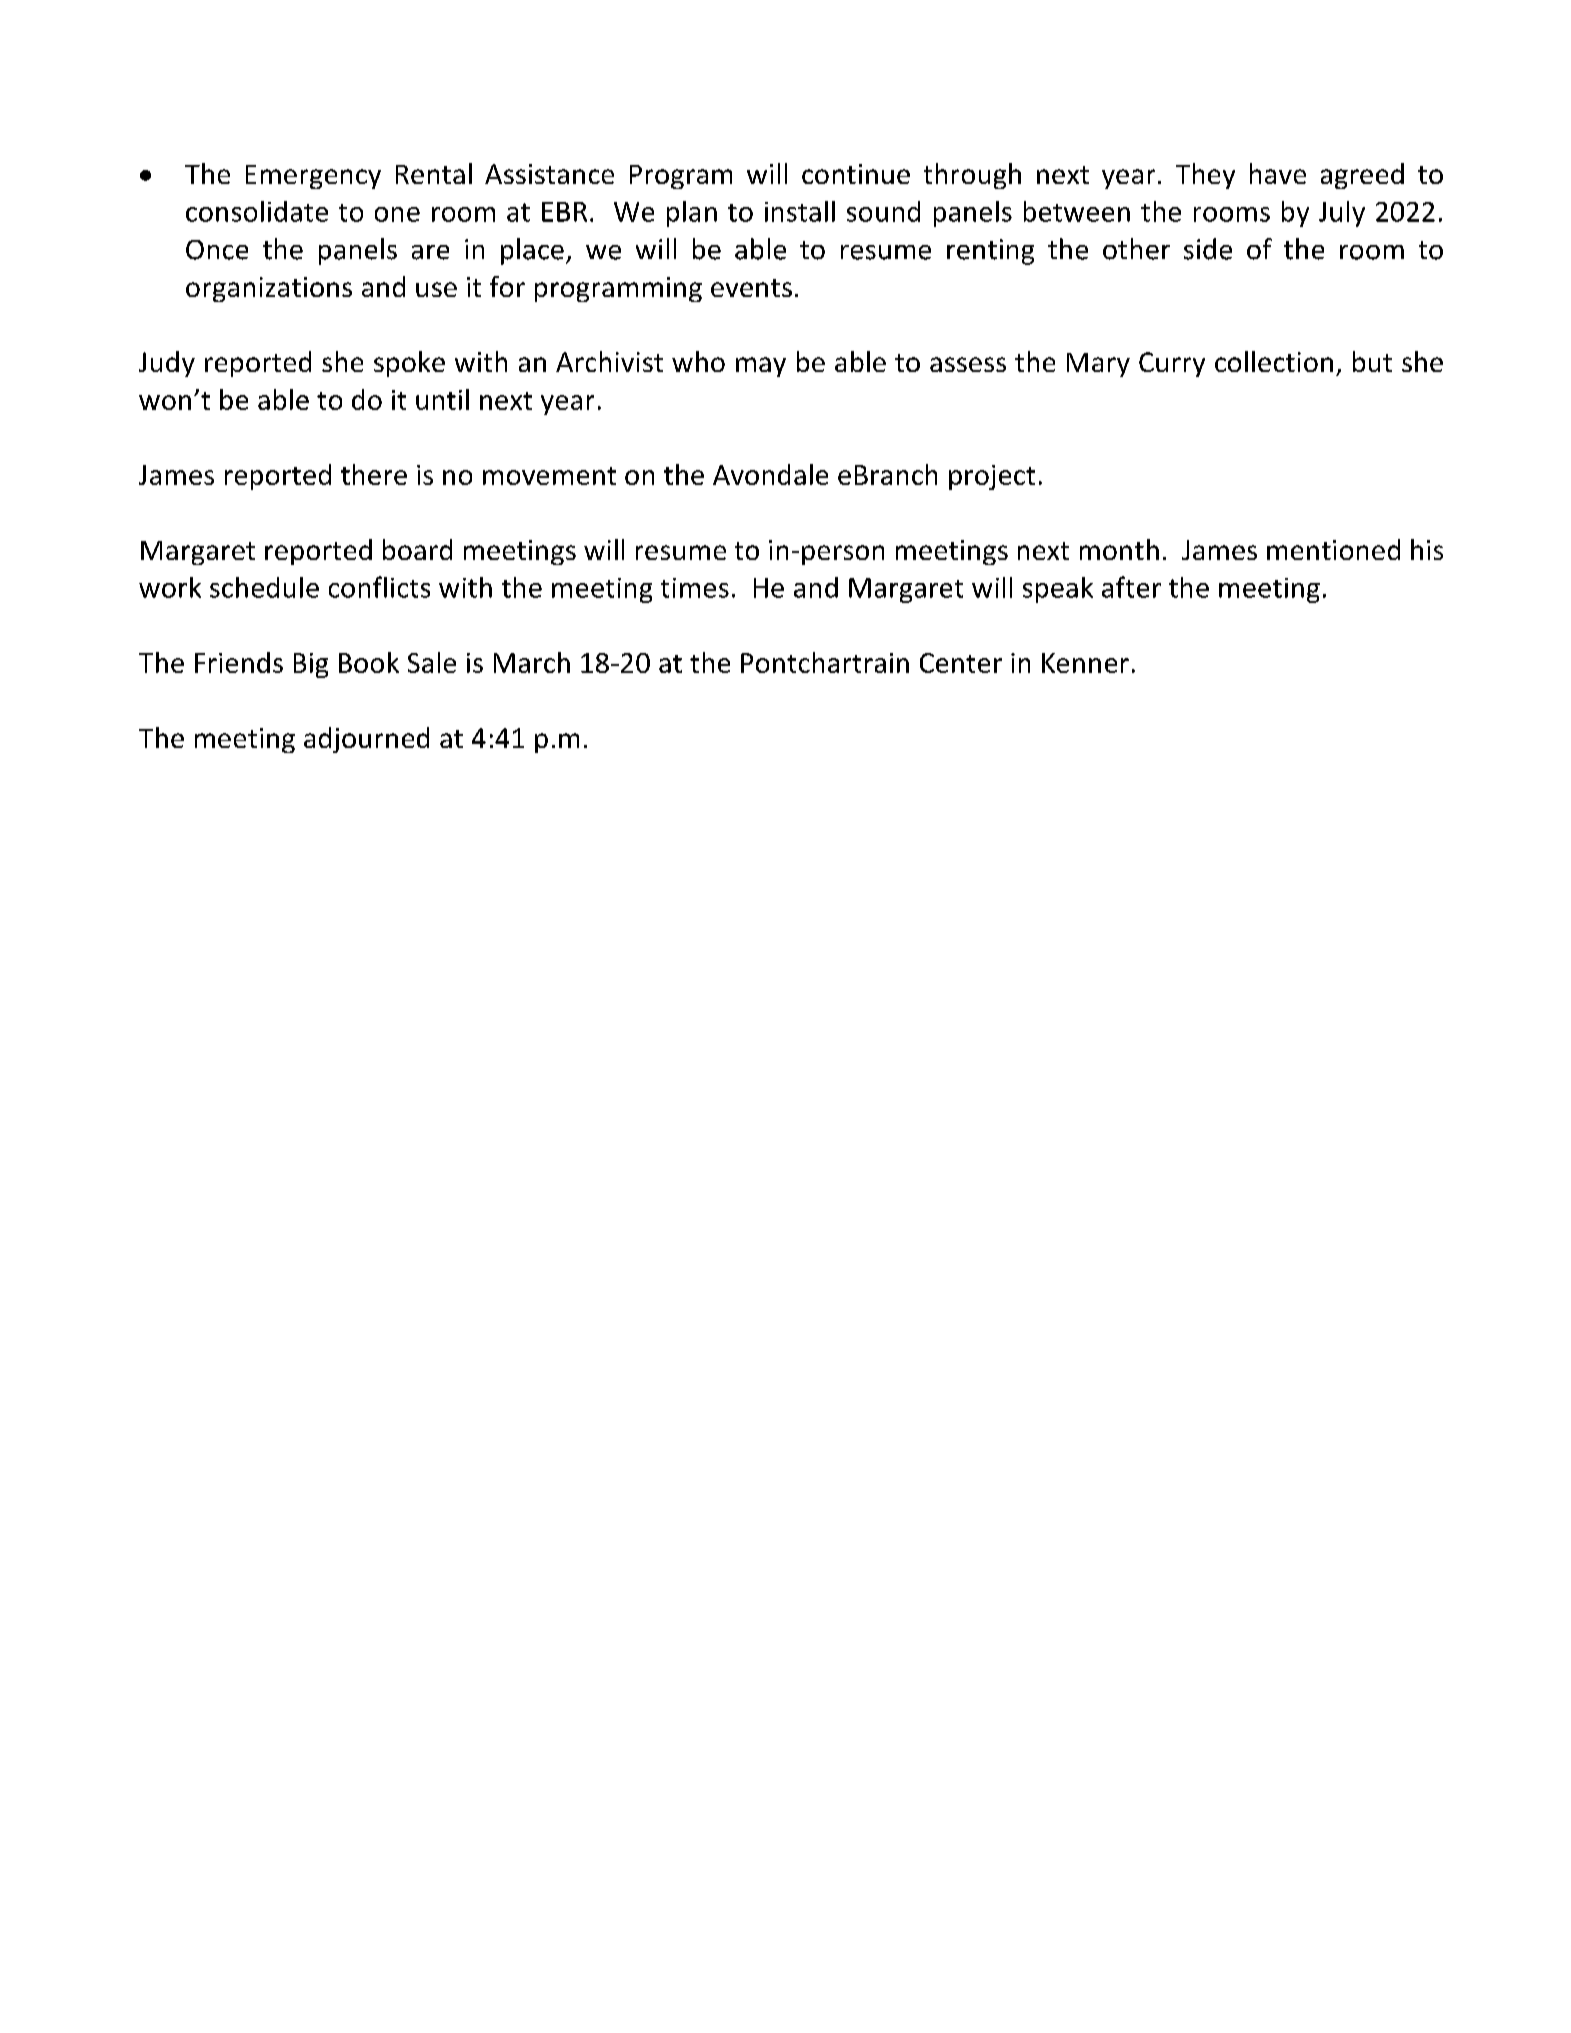 This image has height=2033, width=1571. What do you see at coordinates (1333, 549) in the image?
I see `mentioned` at bounding box center [1333, 549].
